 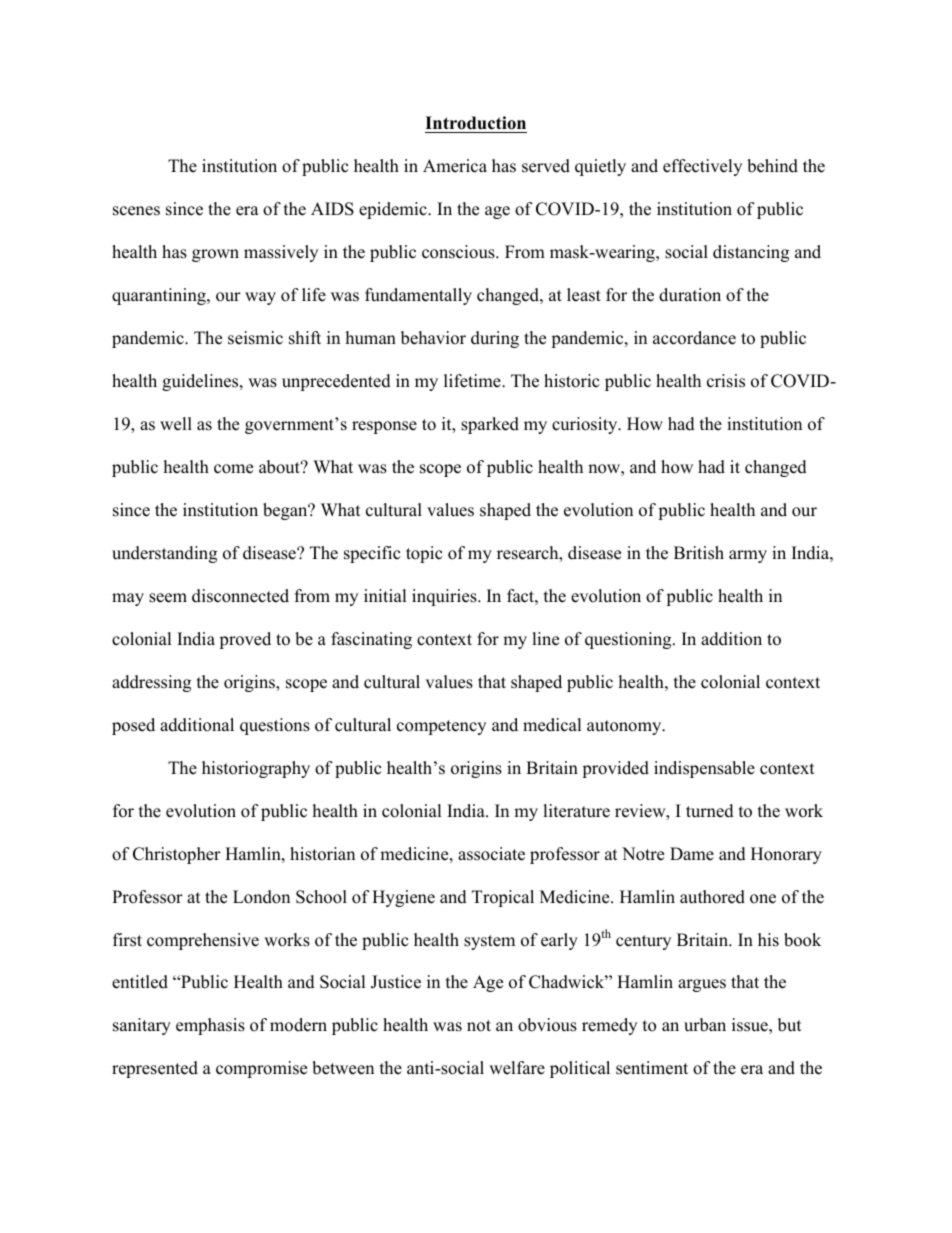 I want to click on emphasis, so click(x=210, y=1026).
